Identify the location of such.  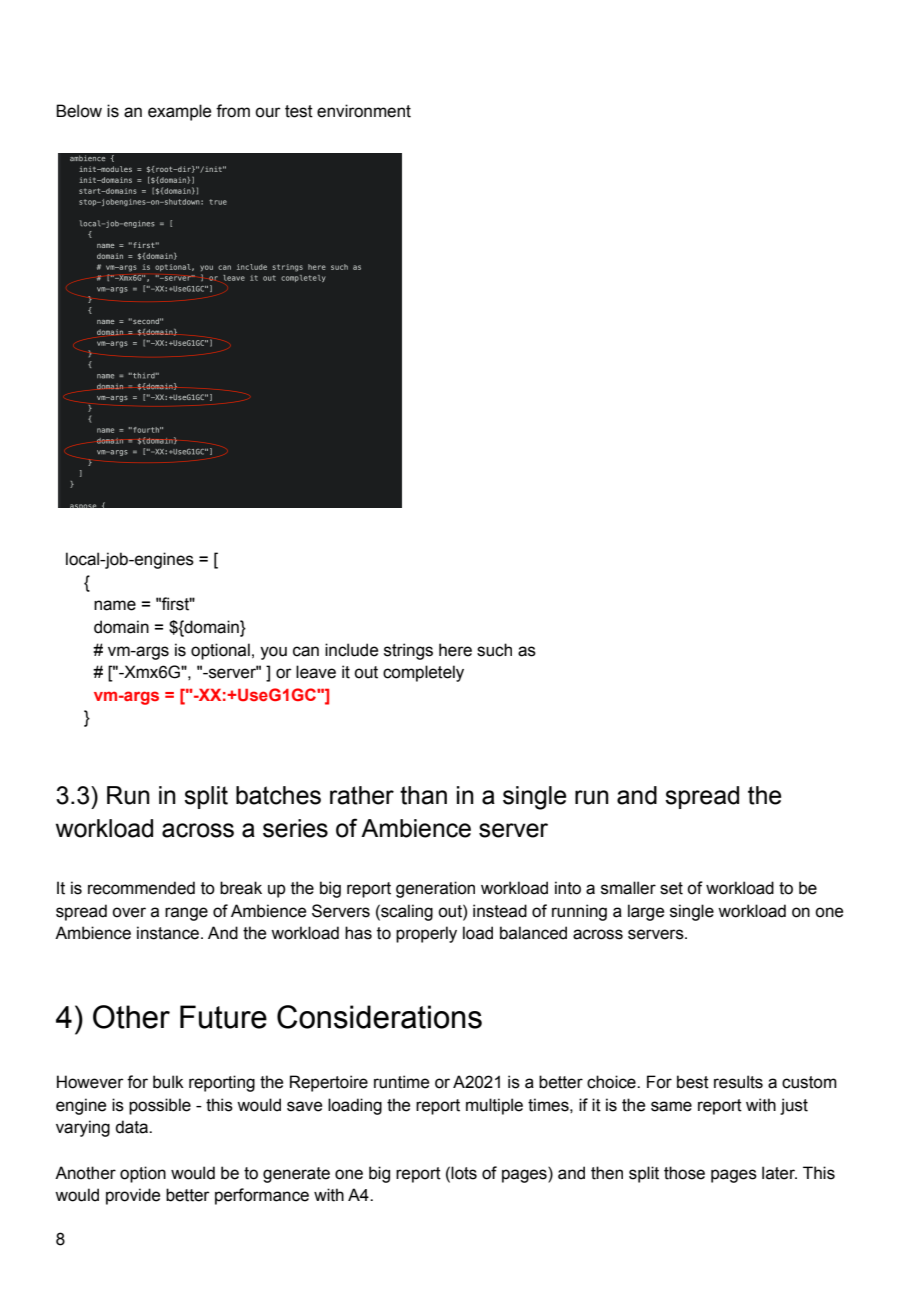
(494, 650).
